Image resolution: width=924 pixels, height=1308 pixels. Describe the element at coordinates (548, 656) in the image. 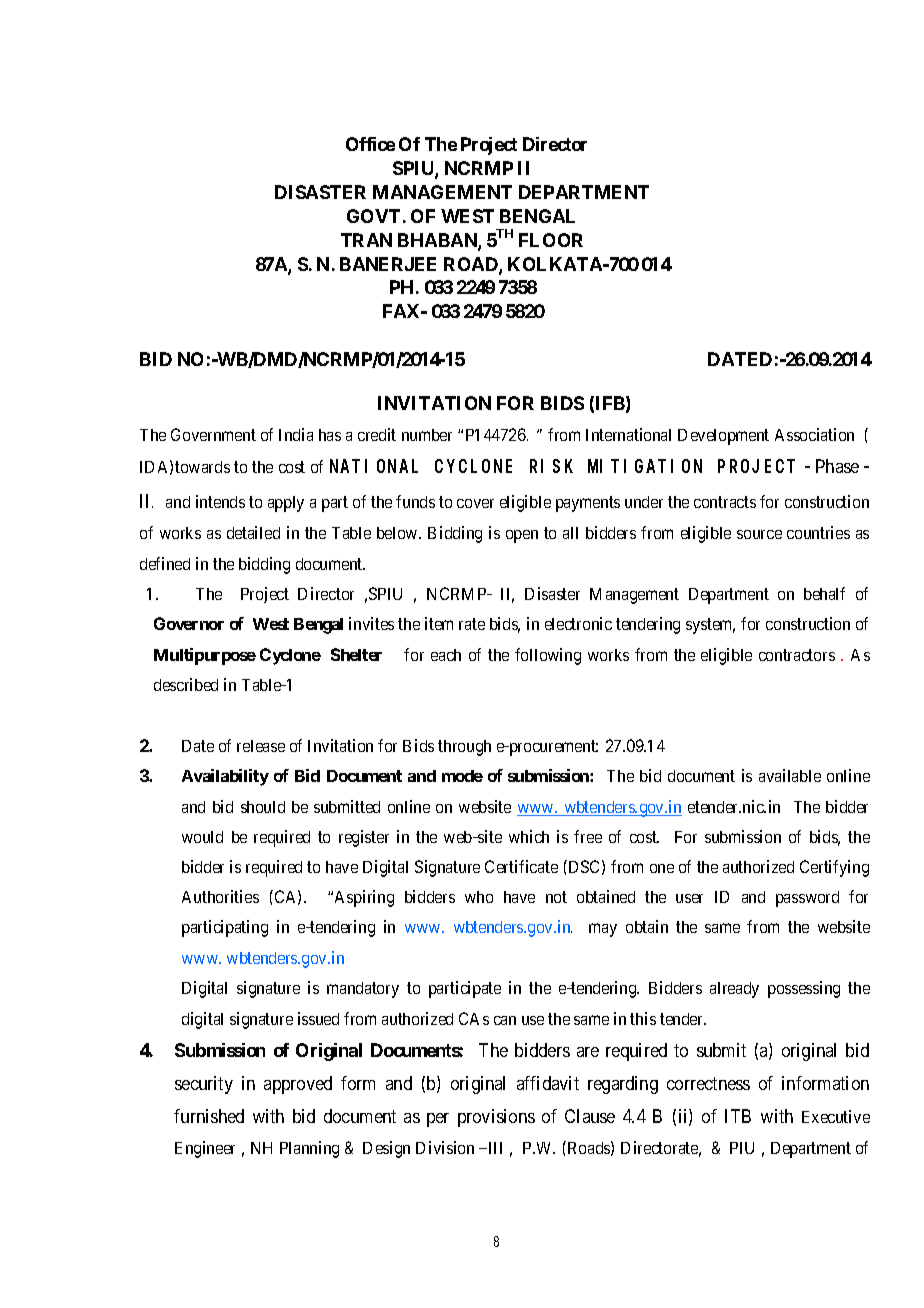

I see `following` at that location.
